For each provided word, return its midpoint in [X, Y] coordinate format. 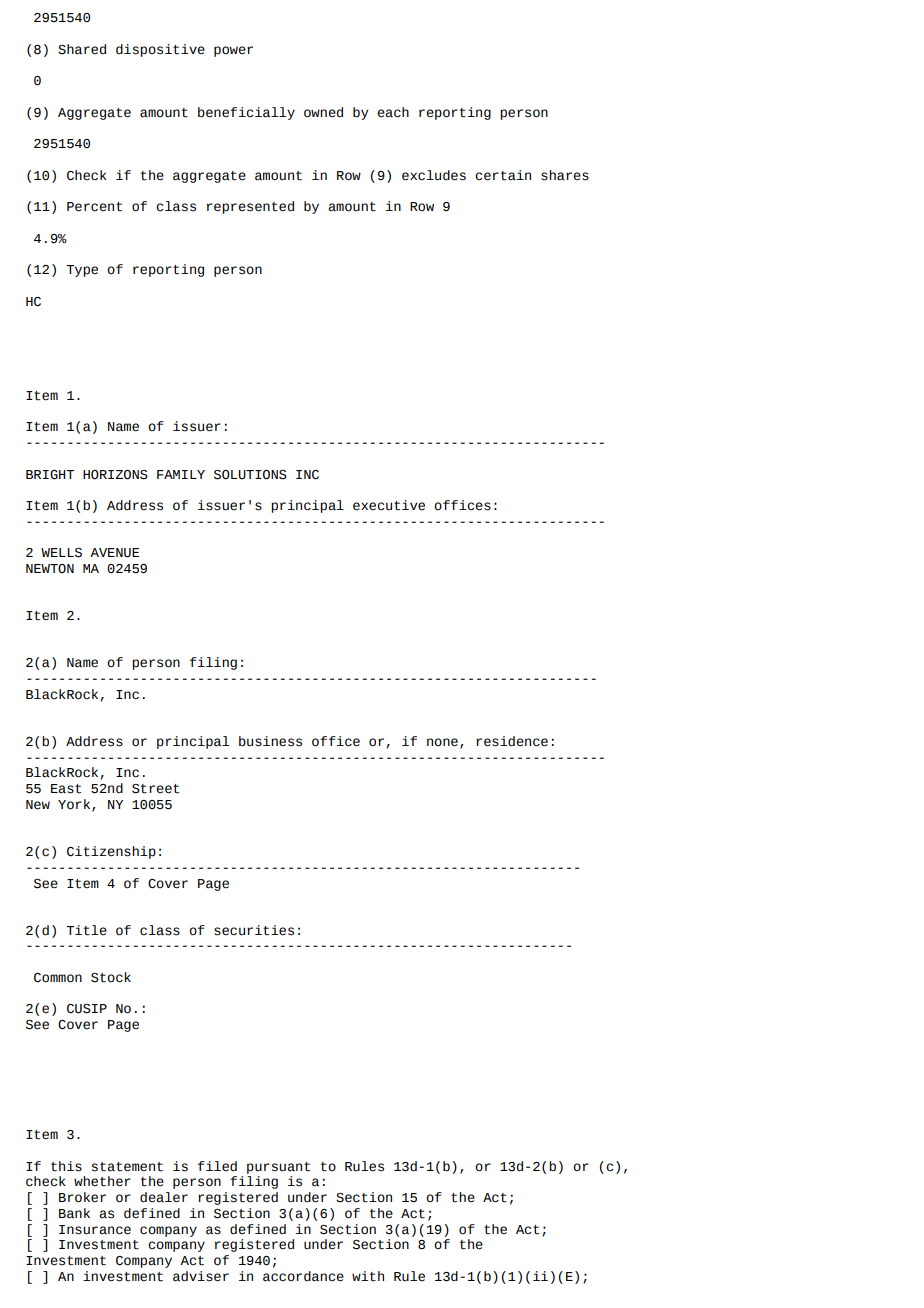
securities [254, 930]
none [442, 742]
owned [323, 112]
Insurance [95, 1230]
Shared [82, 49]
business [270, 741]
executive [389, 505]
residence [512, 741]
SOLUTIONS [250, 475]
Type [82, 271]
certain [503, 175]
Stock [111, 977]
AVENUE [115, 553]
